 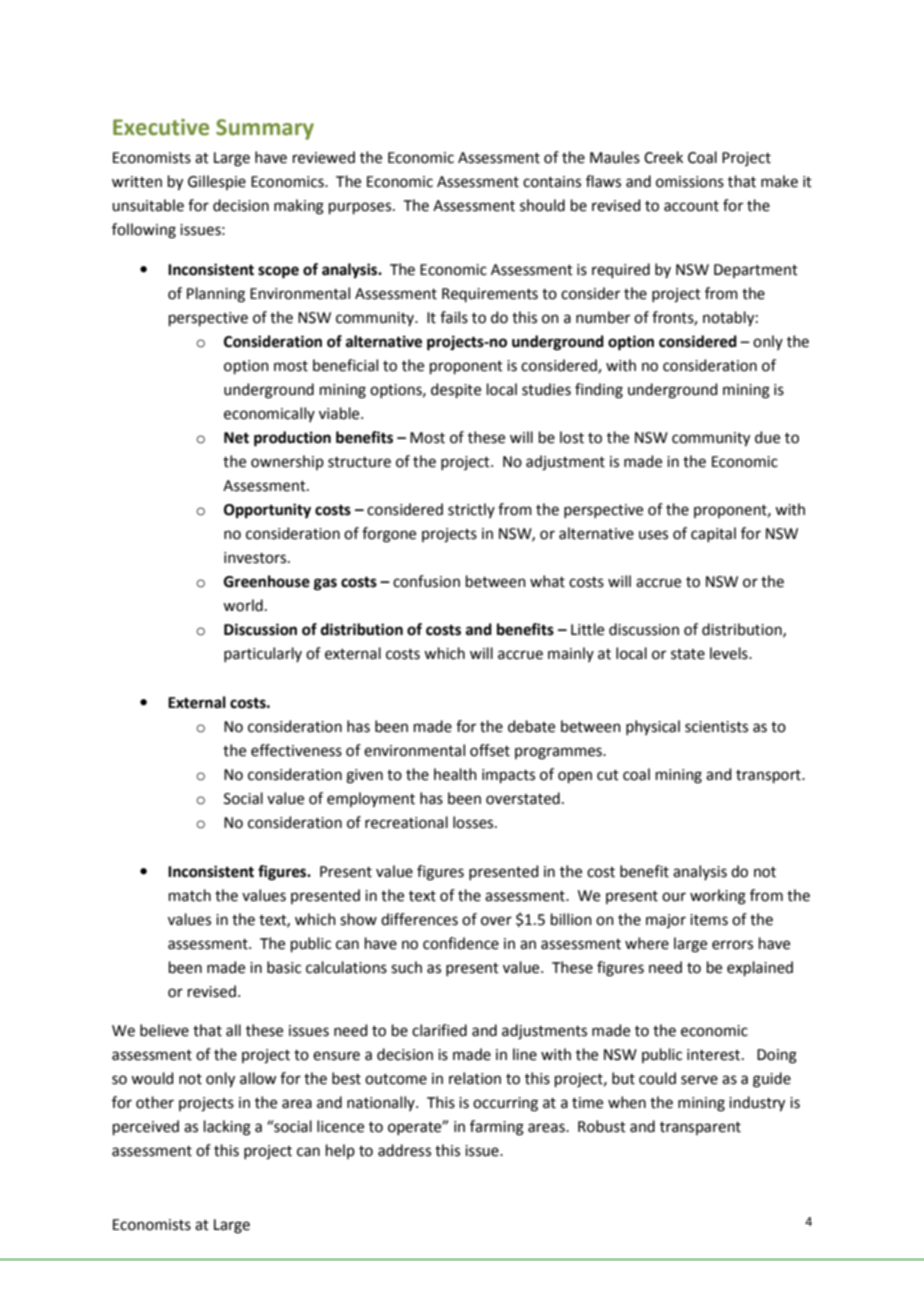 I want to click on transparent, so click(x=700, y=1128).
